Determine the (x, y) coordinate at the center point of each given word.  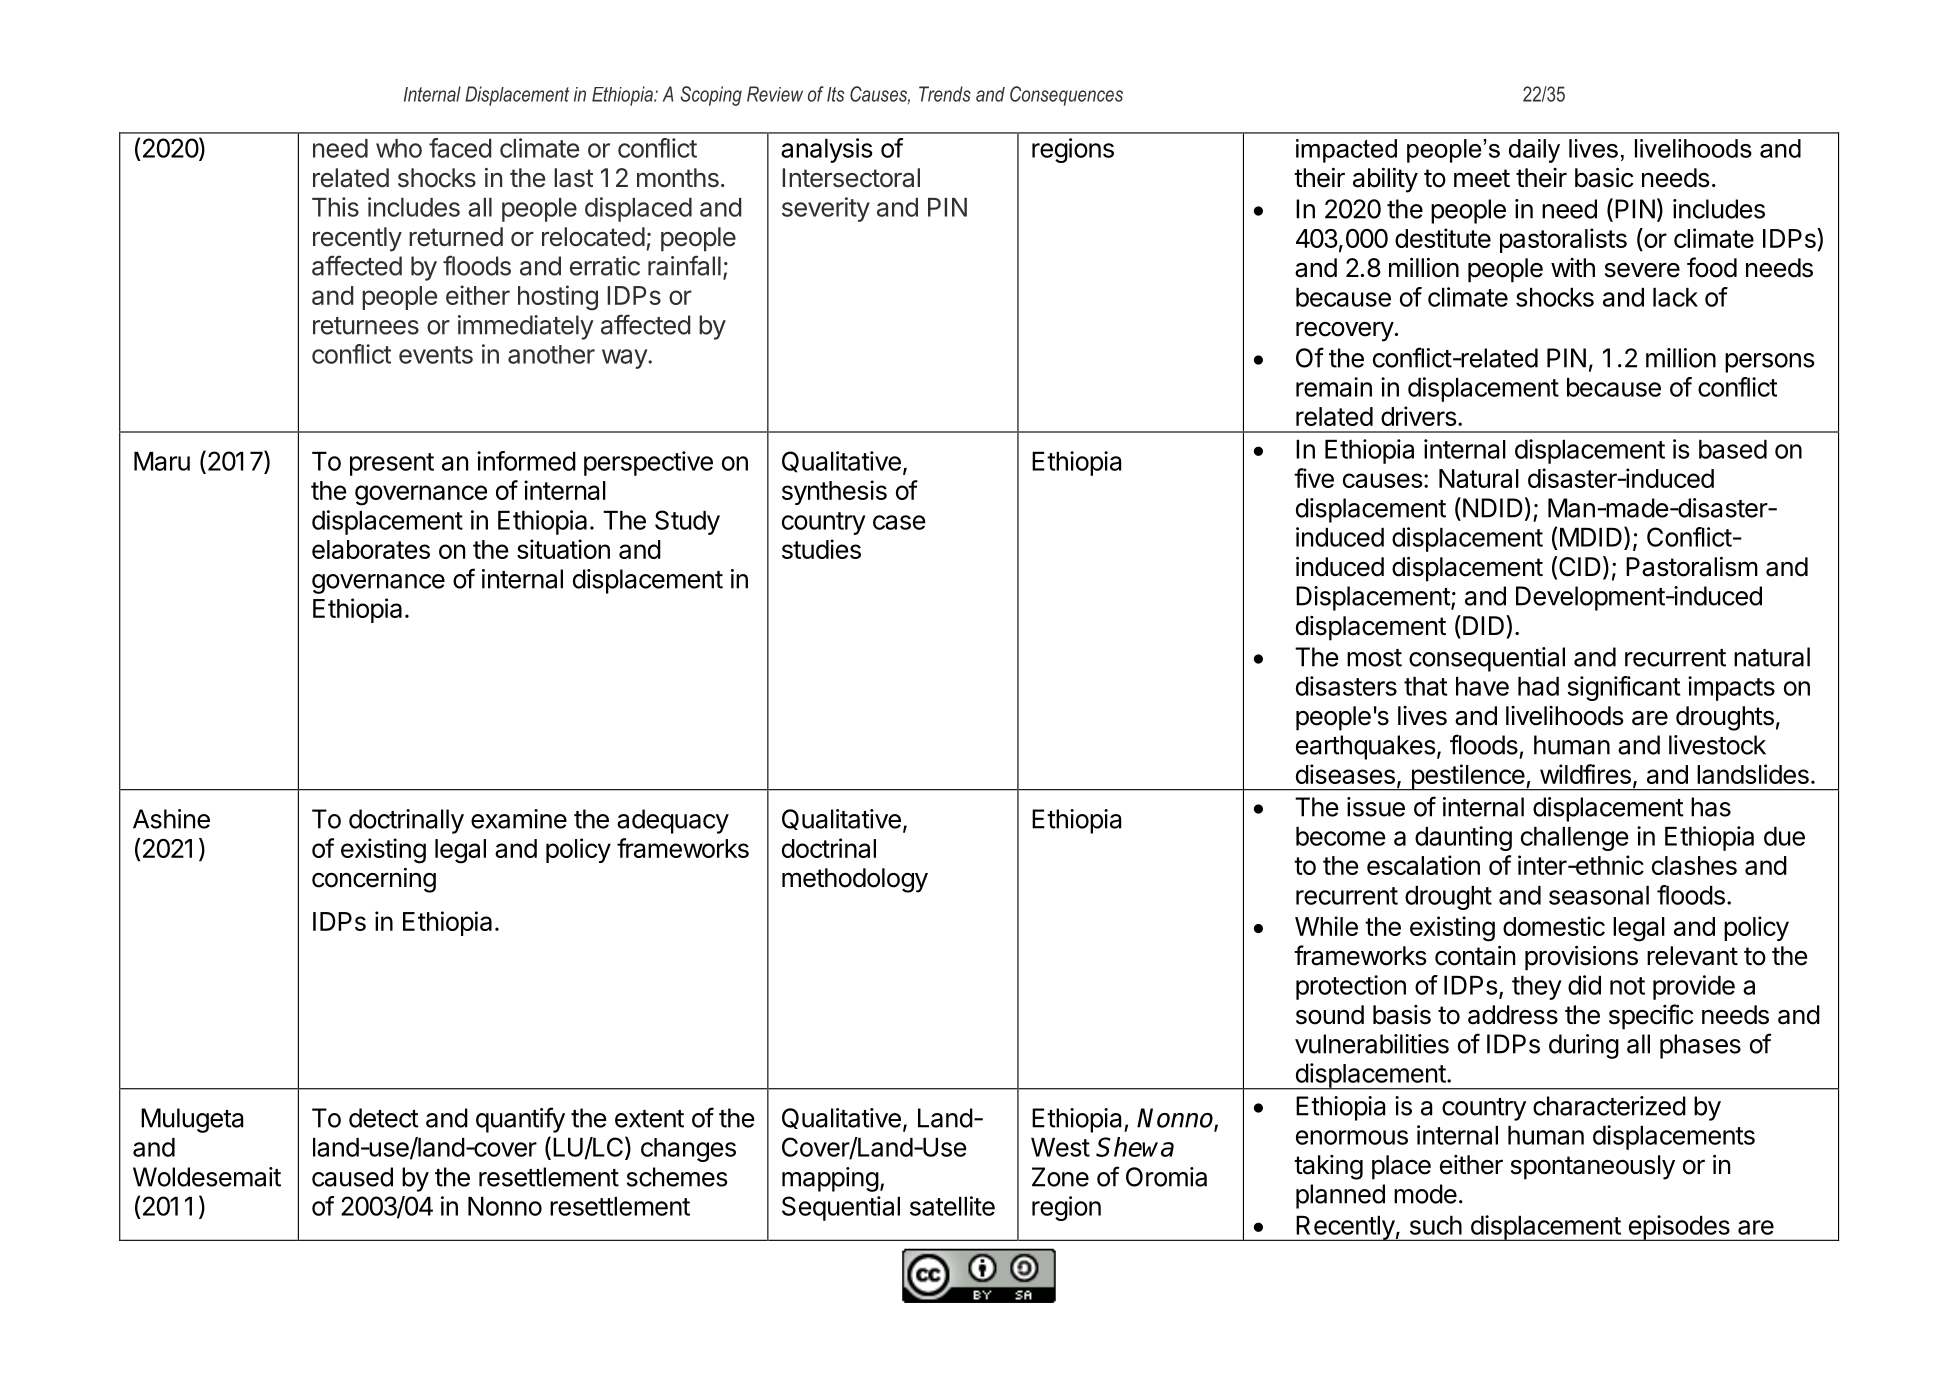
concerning (374, 880)
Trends (945, 94)
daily (1534, 151)
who (399, 148)
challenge (1575, 839)
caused (352, 1177)
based (1733, 449)
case (899, 522)
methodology (855, 880)
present (392, 464)
